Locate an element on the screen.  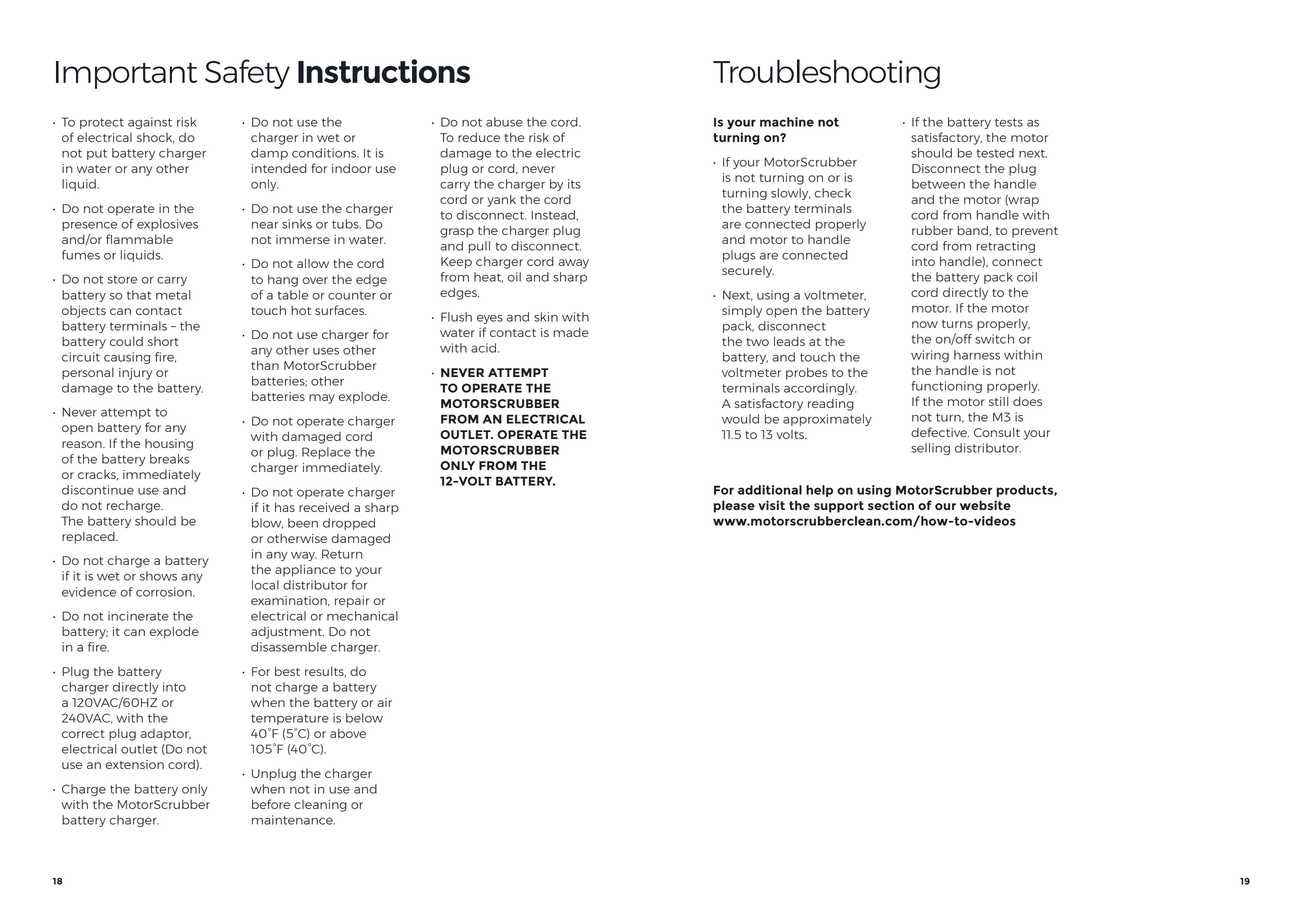
section is located at coordinates (891, 505).
